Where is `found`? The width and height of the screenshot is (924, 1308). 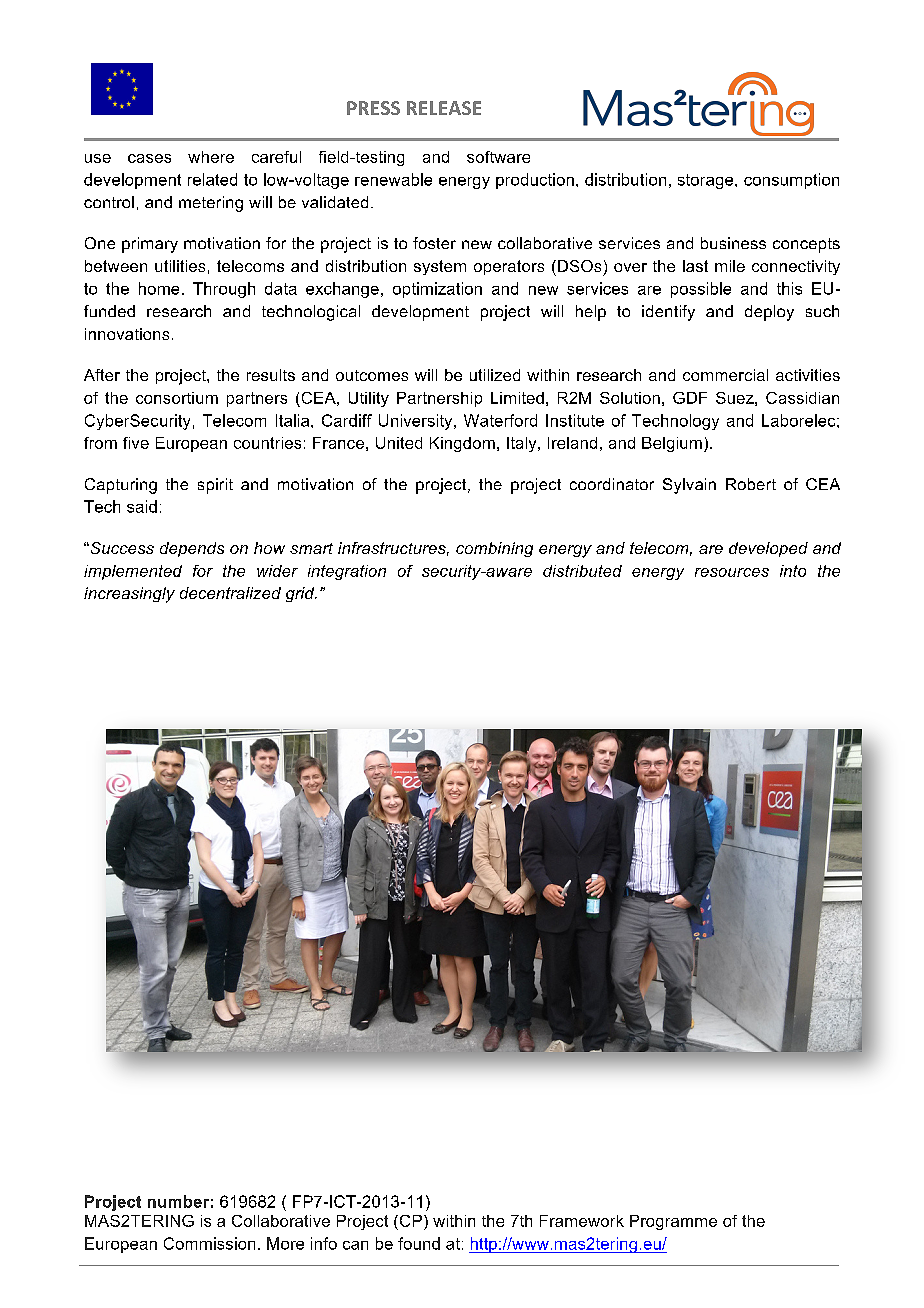 found is located at coordinates (419, 1243).
